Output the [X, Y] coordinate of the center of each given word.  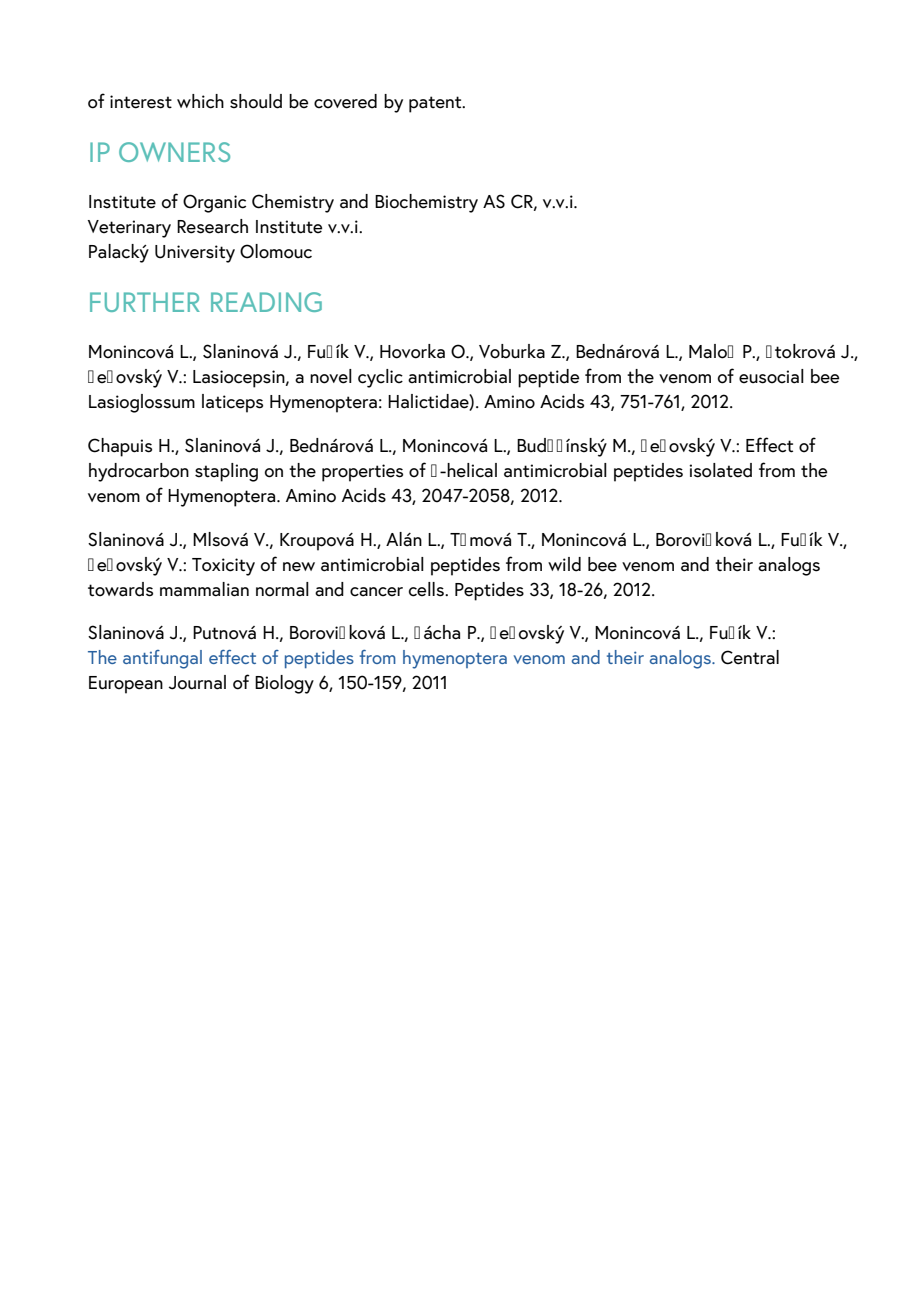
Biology [284, 684]
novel [331, 376]
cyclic [380, 378]
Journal [197, 682]
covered [345, 101]
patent [436, 104]
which [200, 101]
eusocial [771, 376]
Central [750, 657]
